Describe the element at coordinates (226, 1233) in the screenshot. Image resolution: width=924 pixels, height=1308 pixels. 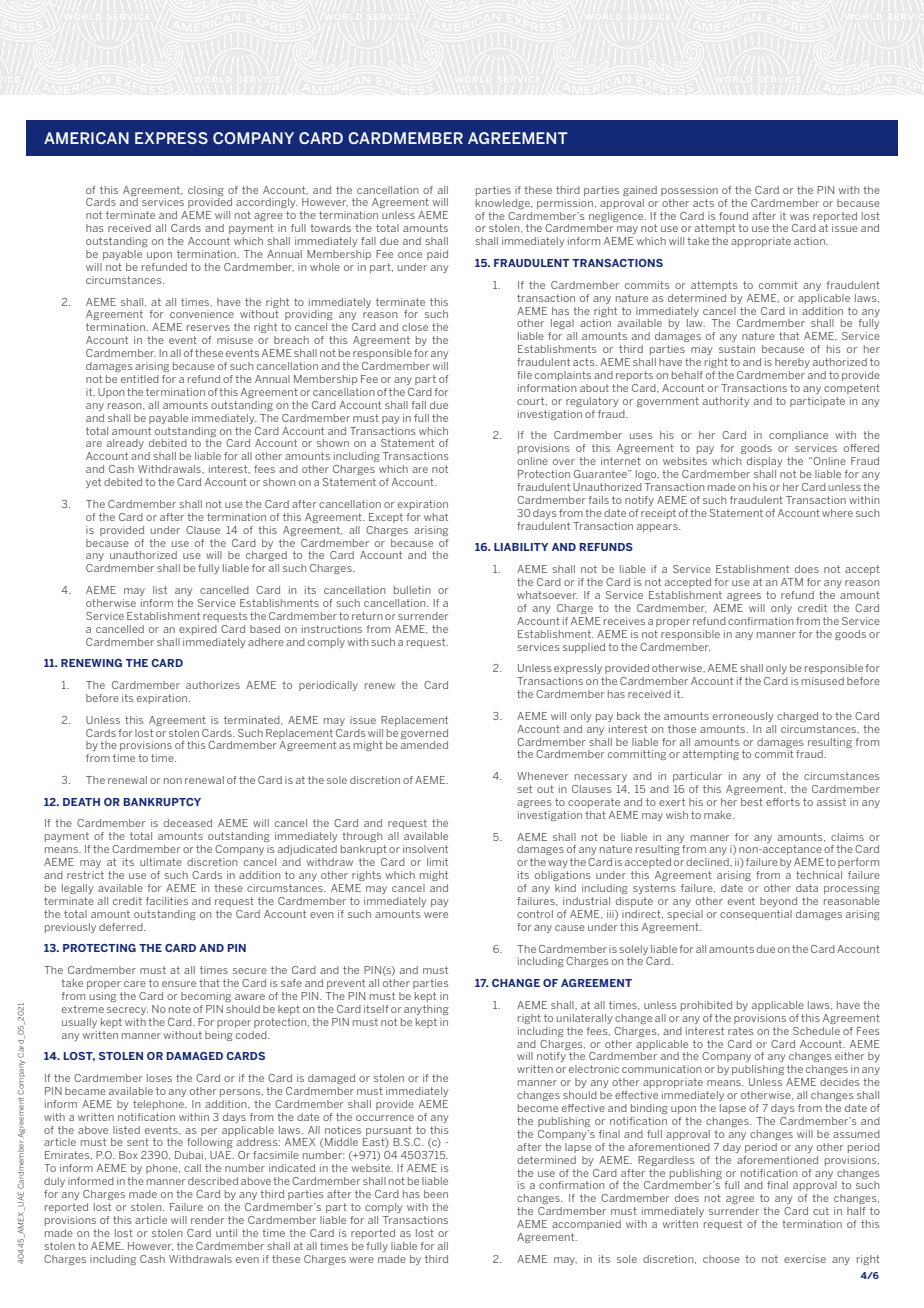
I see `until` at that location.
